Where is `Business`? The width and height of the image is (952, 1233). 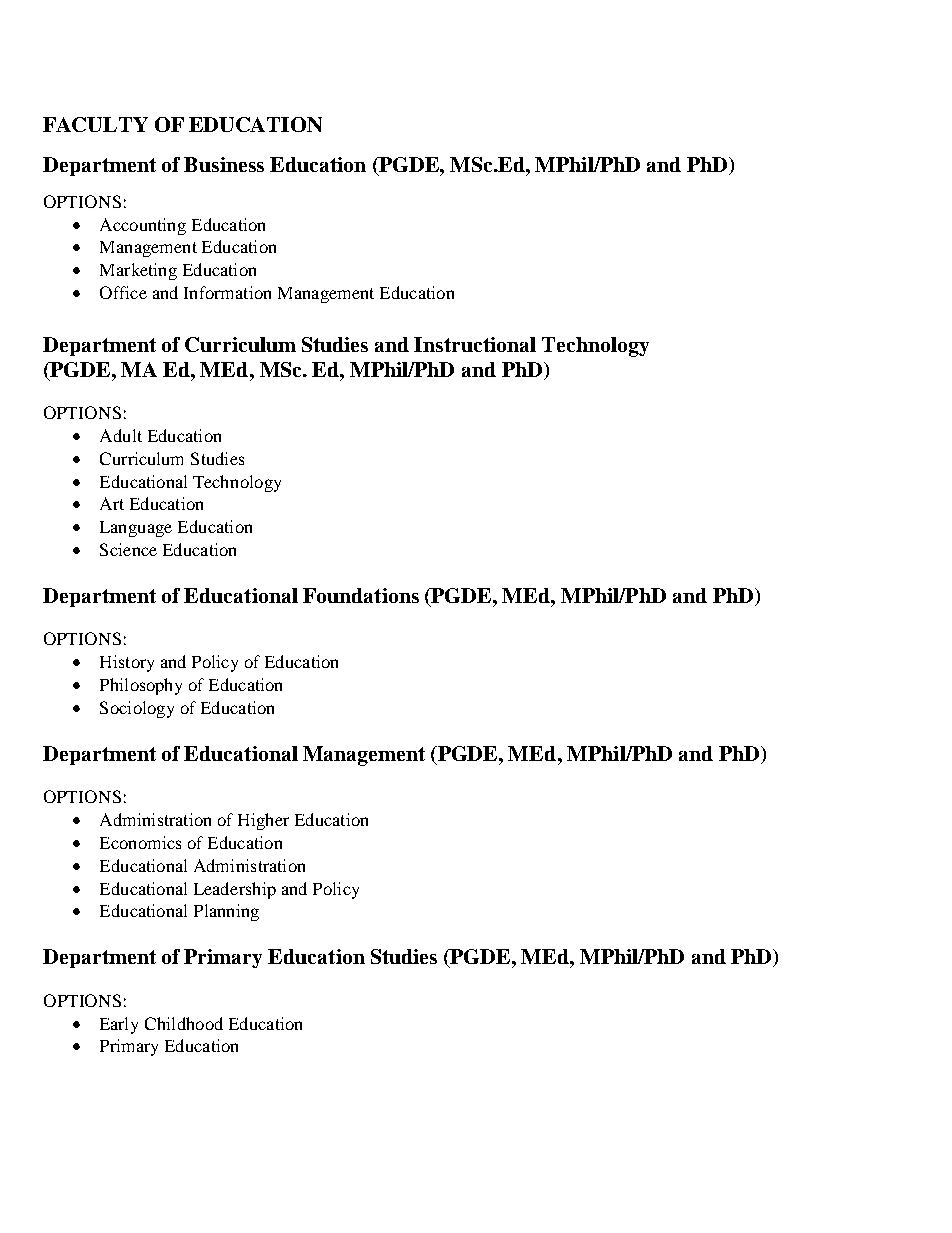
Business is located at coordinates (224, 164).
